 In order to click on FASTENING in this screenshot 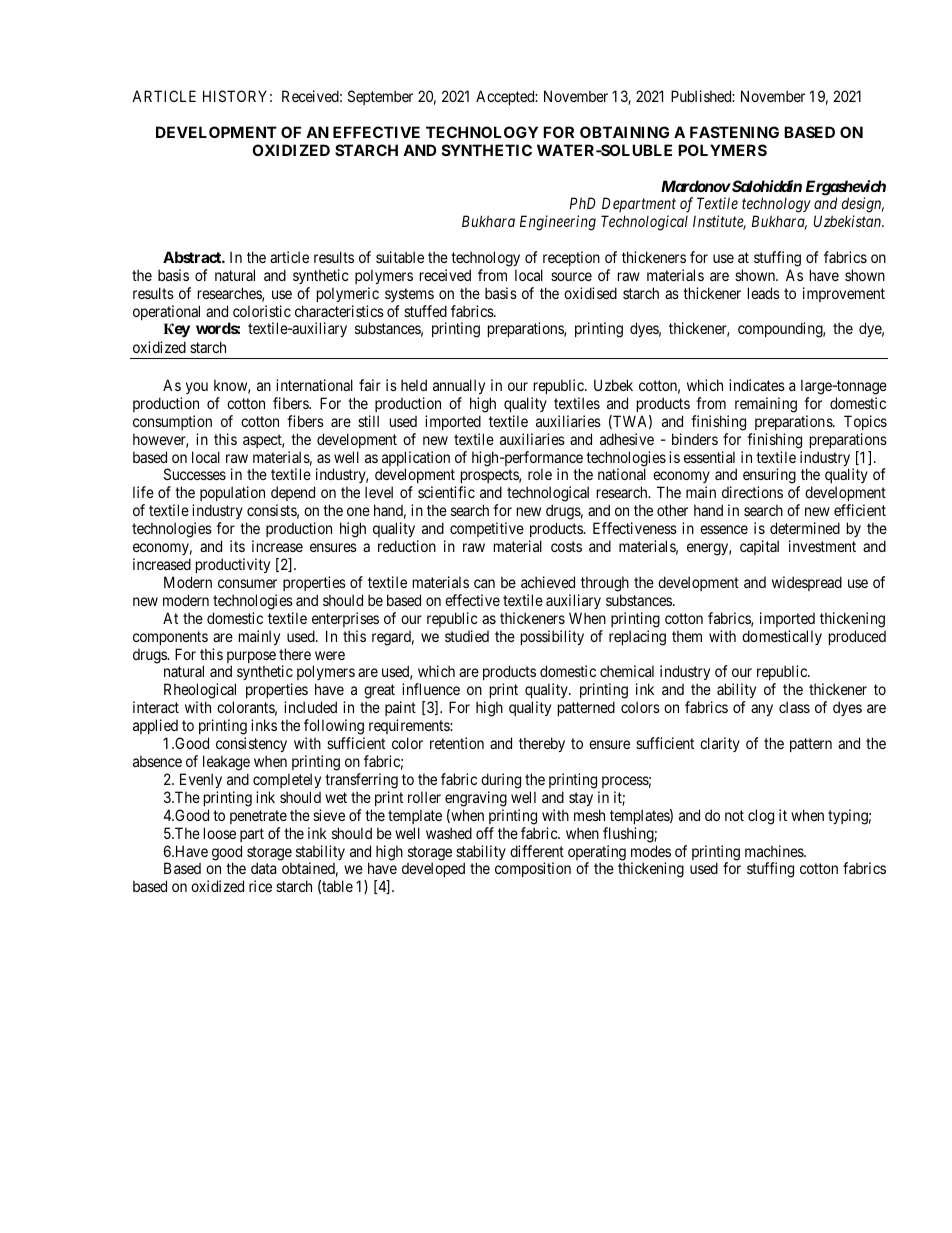, I will do `click(734, 132)`.
